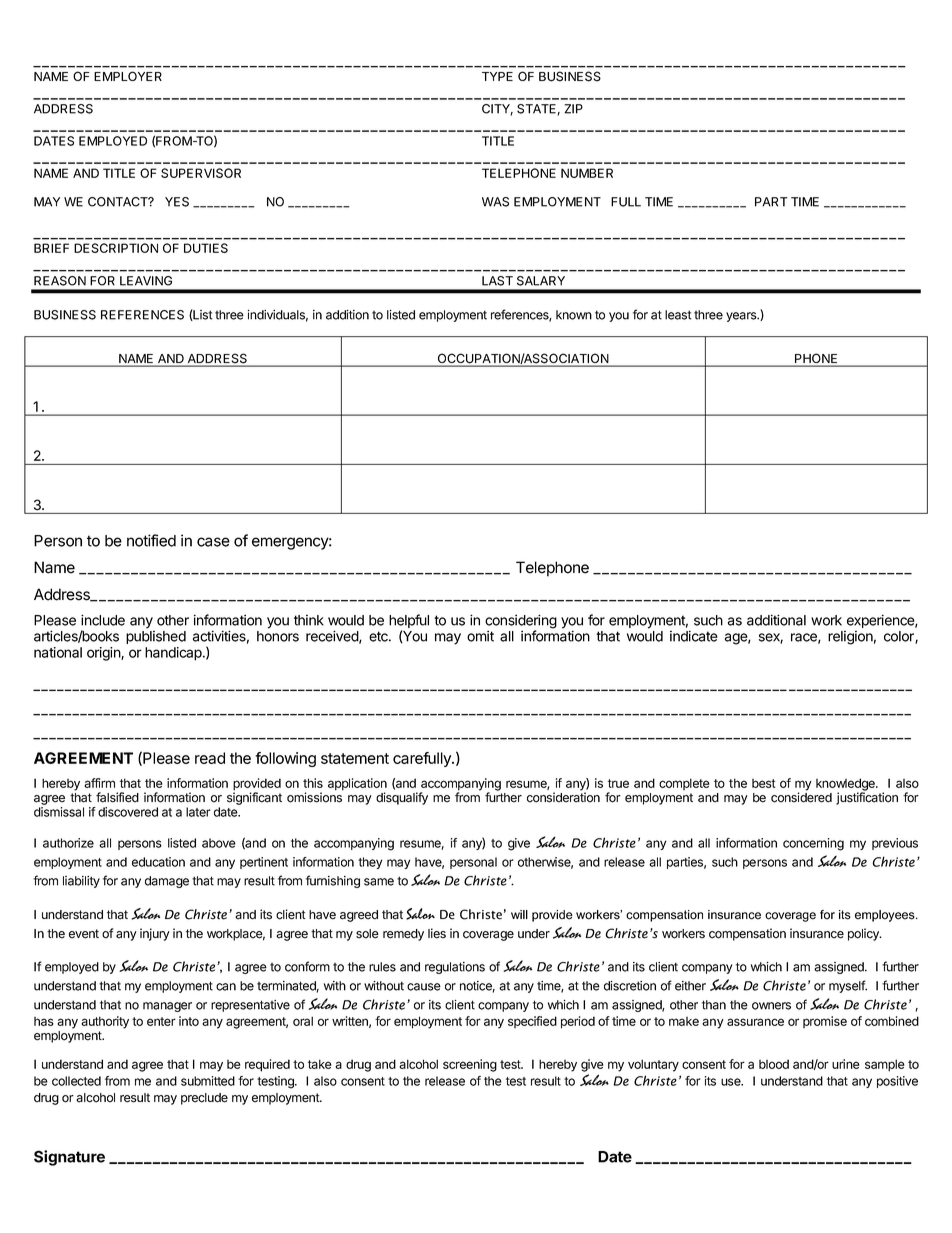  What do you see at coordinates (574, 315) in the screenshot?
I see `known` at bounding box center [574, 315].
